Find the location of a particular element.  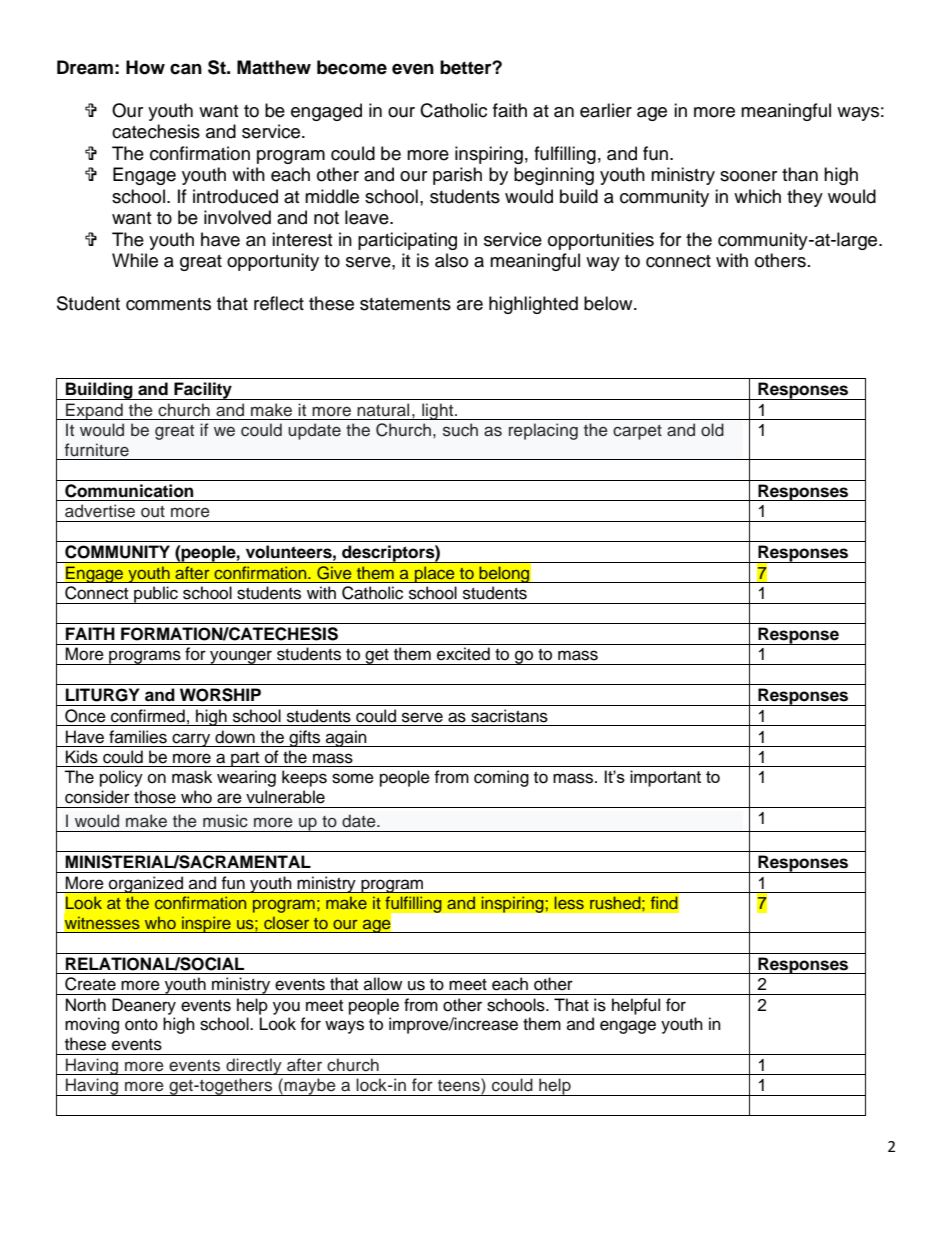

below is located at coordinates (609, 303).
